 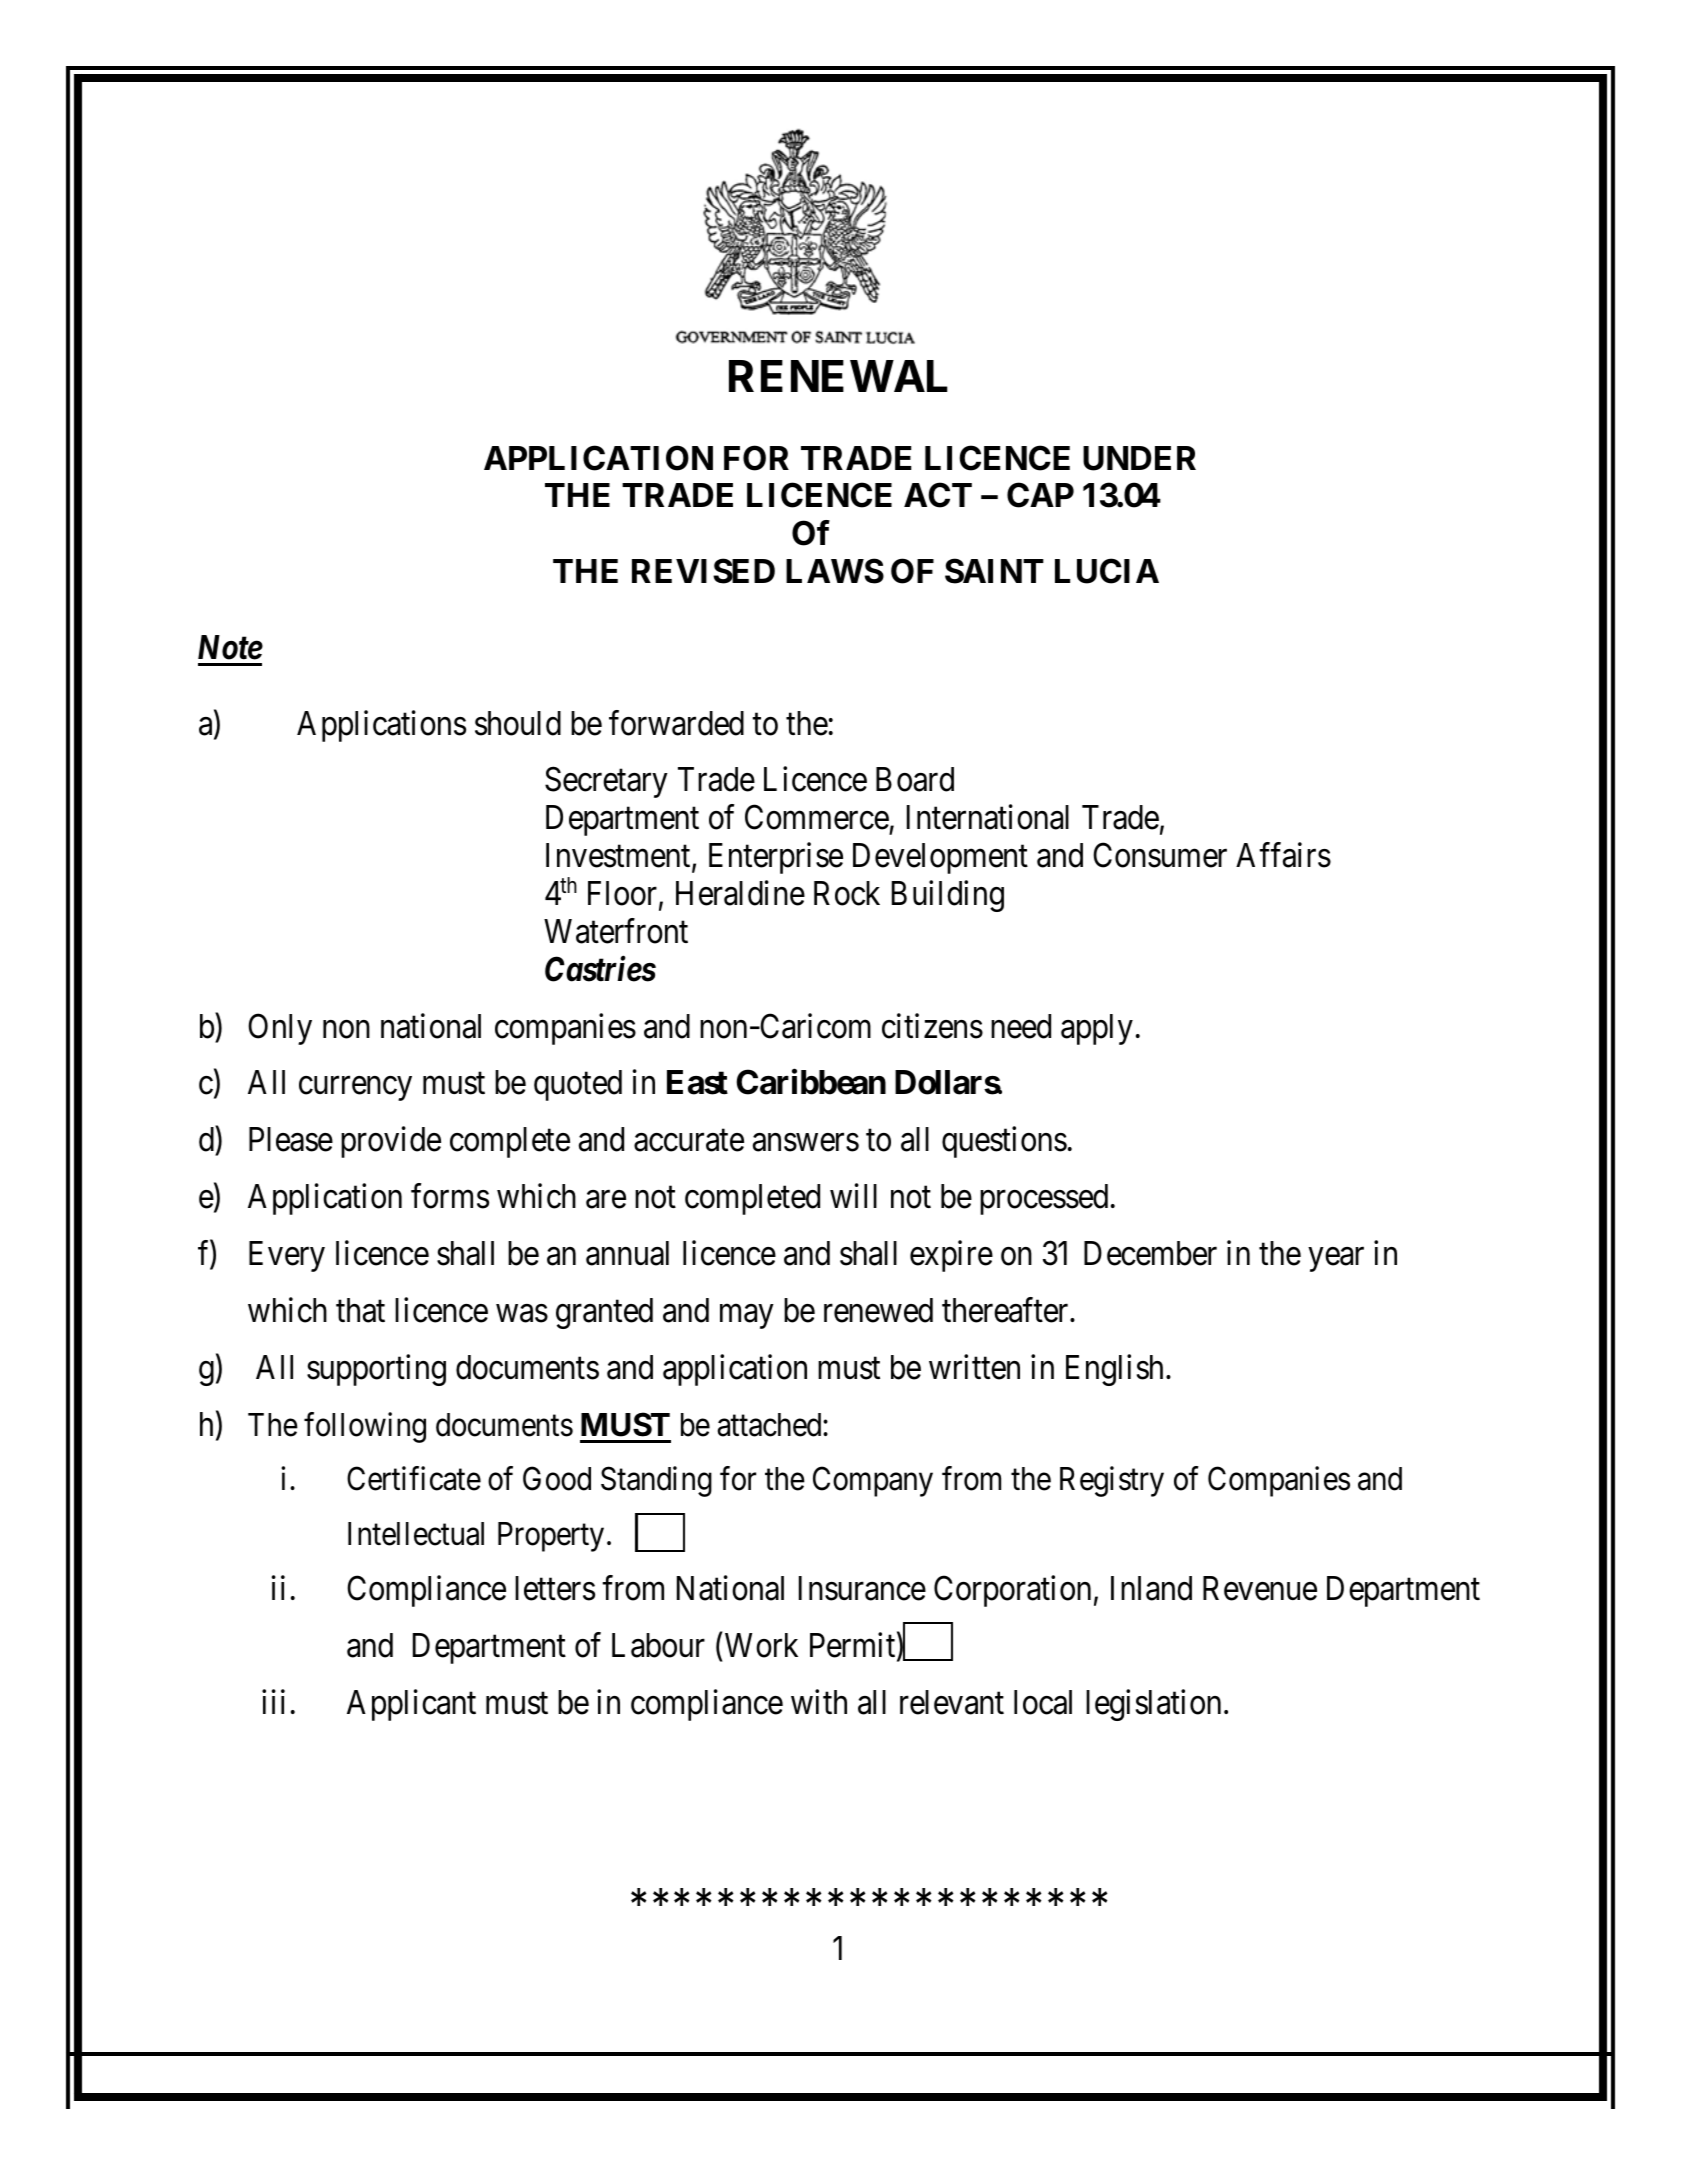 I want to click on RENEWAL, so click(x=838, y=376).
